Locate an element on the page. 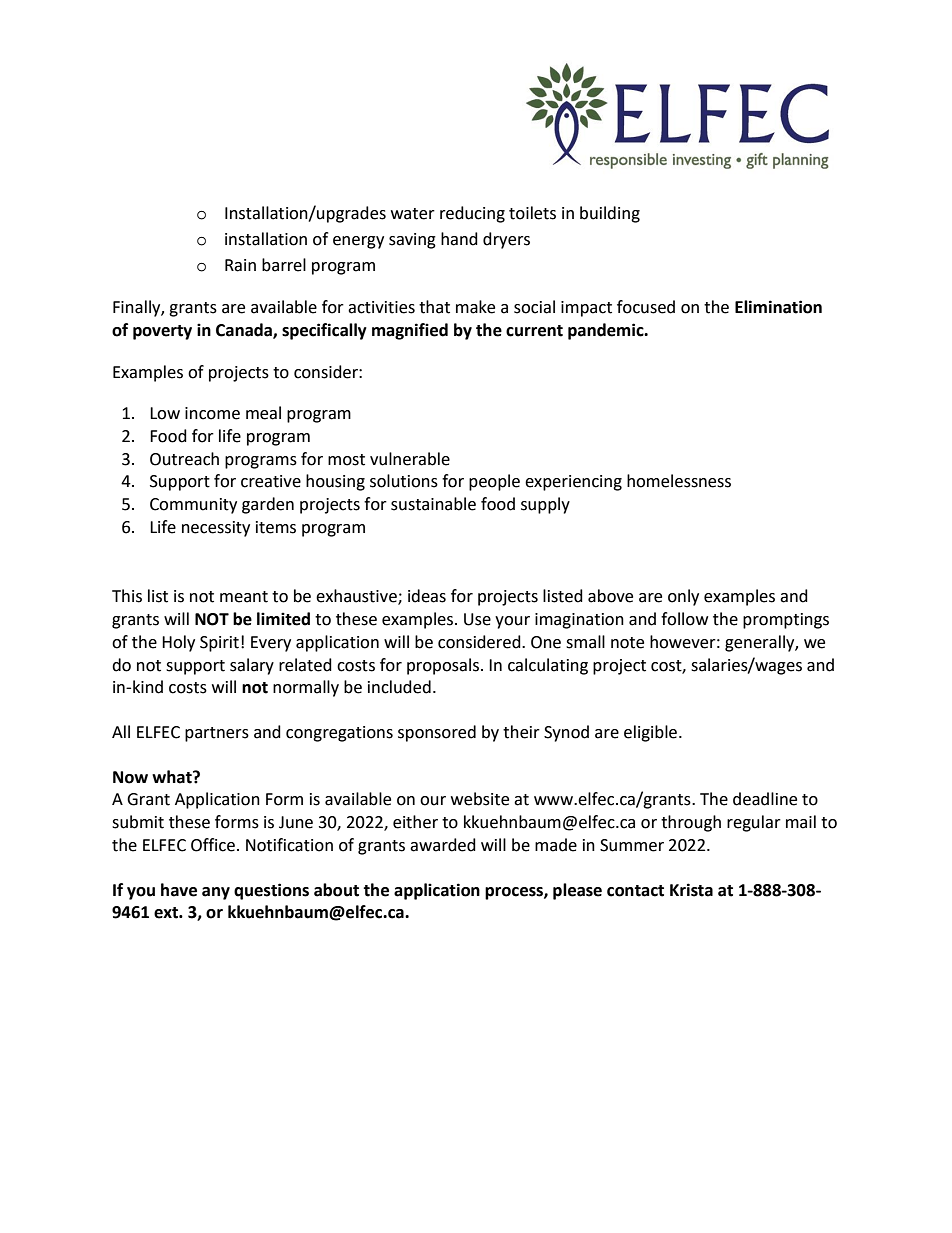 Image resolution: width=952 pixels, height=1233 pixels. Outreach is located at coordinates (184, 459).
